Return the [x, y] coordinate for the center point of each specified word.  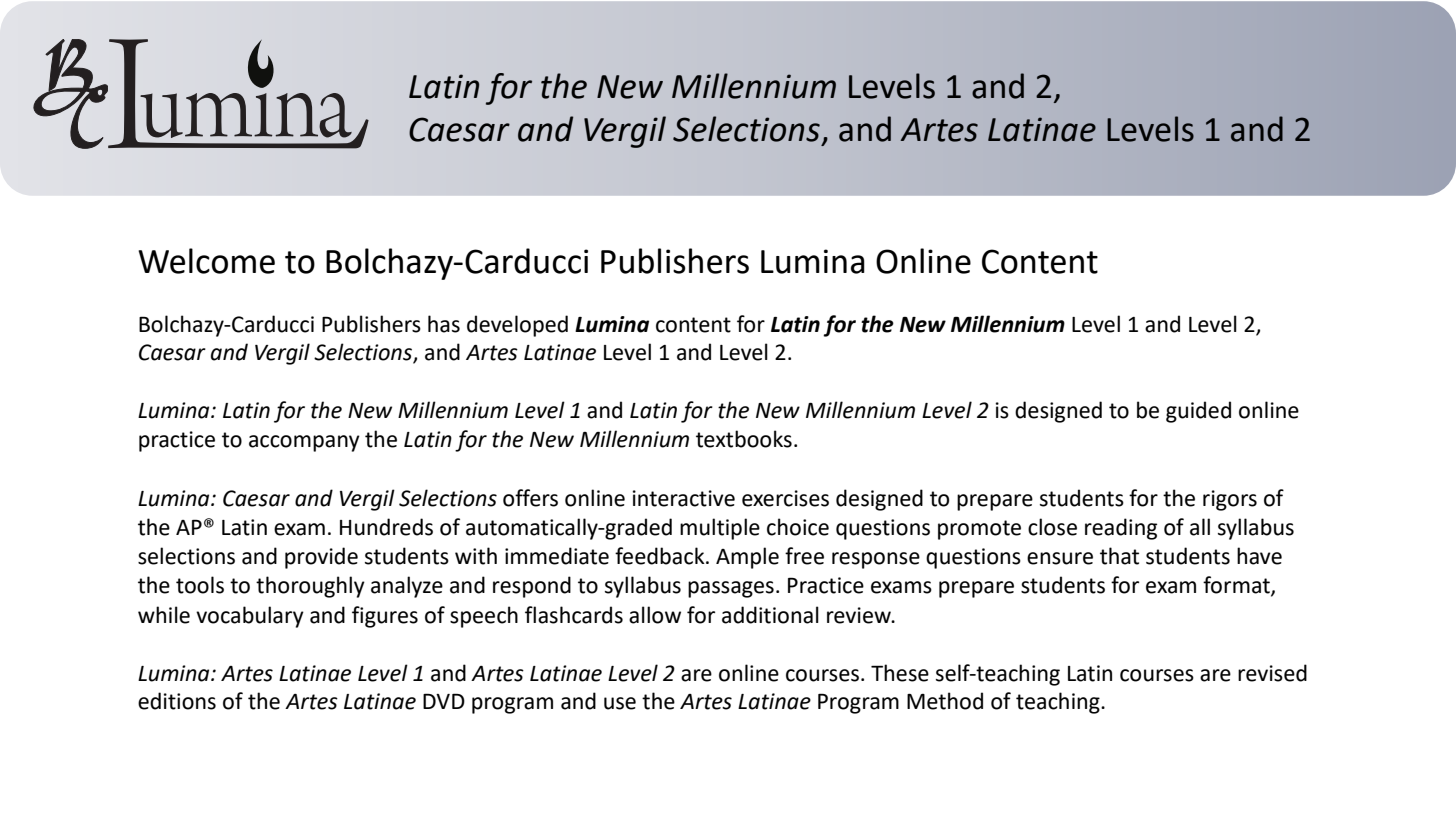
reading [1121, 529]
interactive [684, 498]
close [1052, 527]
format [1237, 585]
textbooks [744, 439]
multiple [720, 529]
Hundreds [386, 527]
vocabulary [250, 617]
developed [517, 326]
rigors [1230, 500]
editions [177, 701]
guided [1198, 412]
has [444, 324]
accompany [304, 443]
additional [770, 615]
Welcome [206, 261]
